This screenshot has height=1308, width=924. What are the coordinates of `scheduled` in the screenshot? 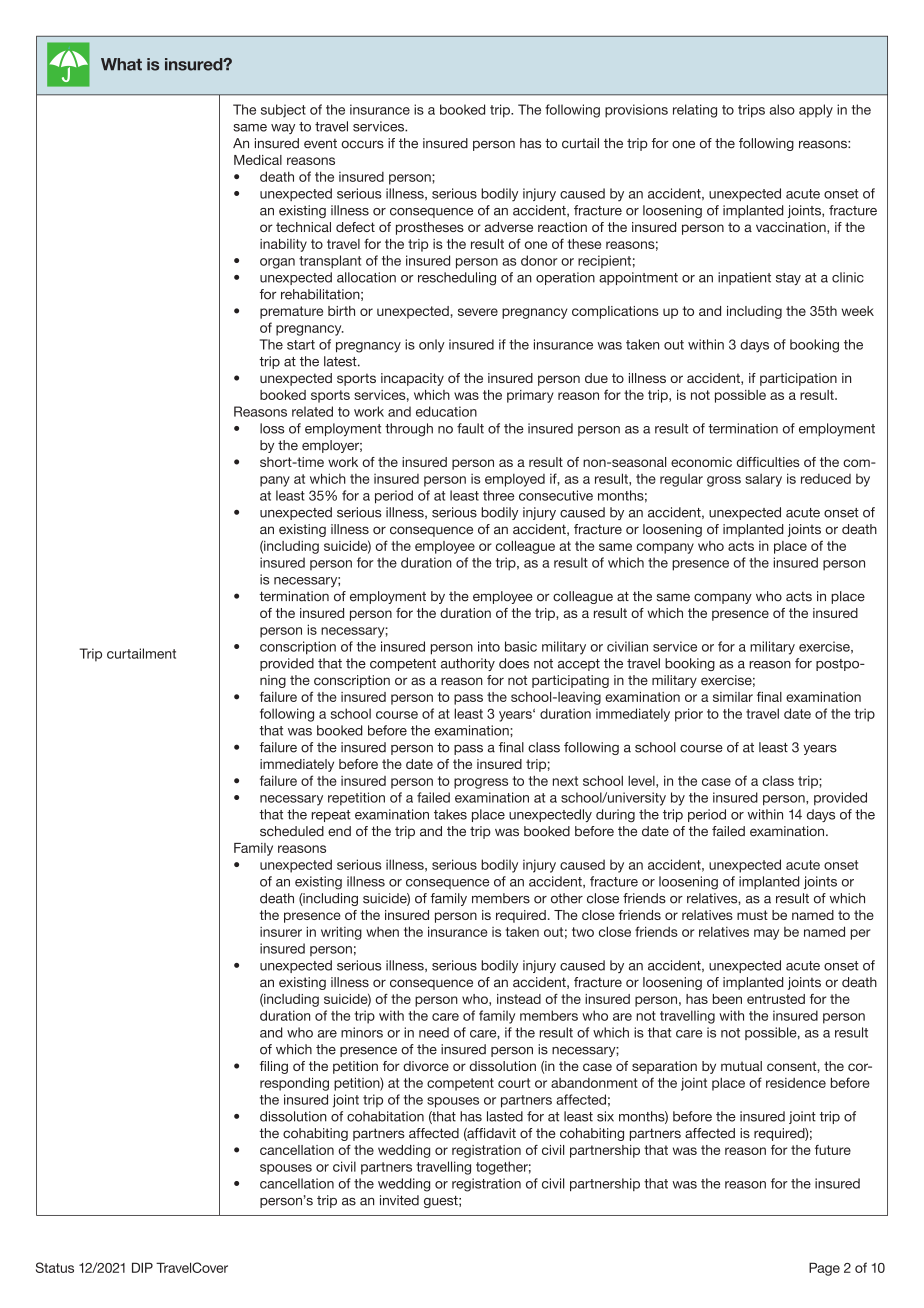 It's located at (292, 831).
